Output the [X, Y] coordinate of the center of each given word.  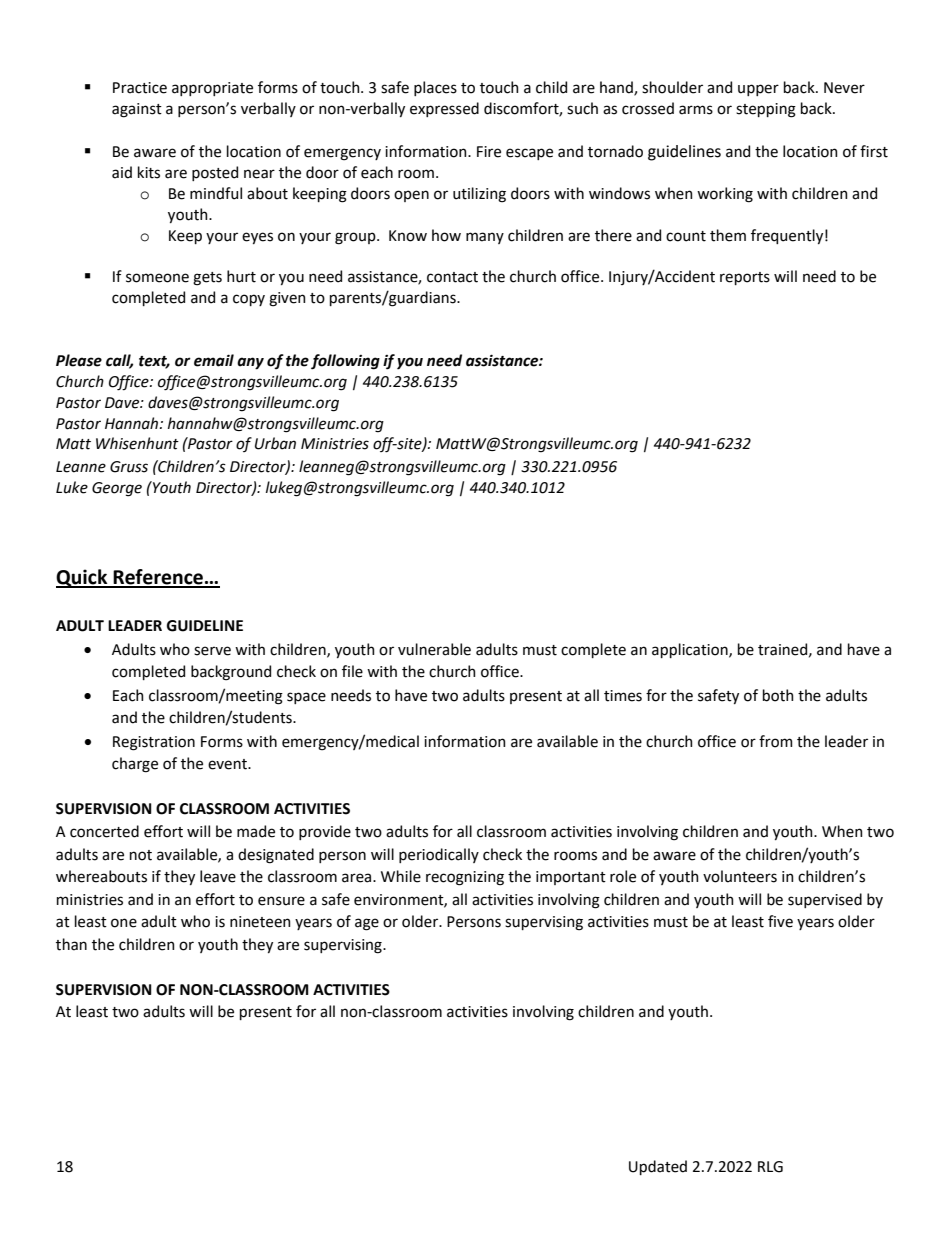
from [776, 741]
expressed [444, 109]
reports [745, 278]
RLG [770, 1167]
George [117, 489]
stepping [766, 110]
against [137, 110]
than [71, 944]
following [345, 362]
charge [135, 765]
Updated [658, 1167]
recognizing [465, 878]
